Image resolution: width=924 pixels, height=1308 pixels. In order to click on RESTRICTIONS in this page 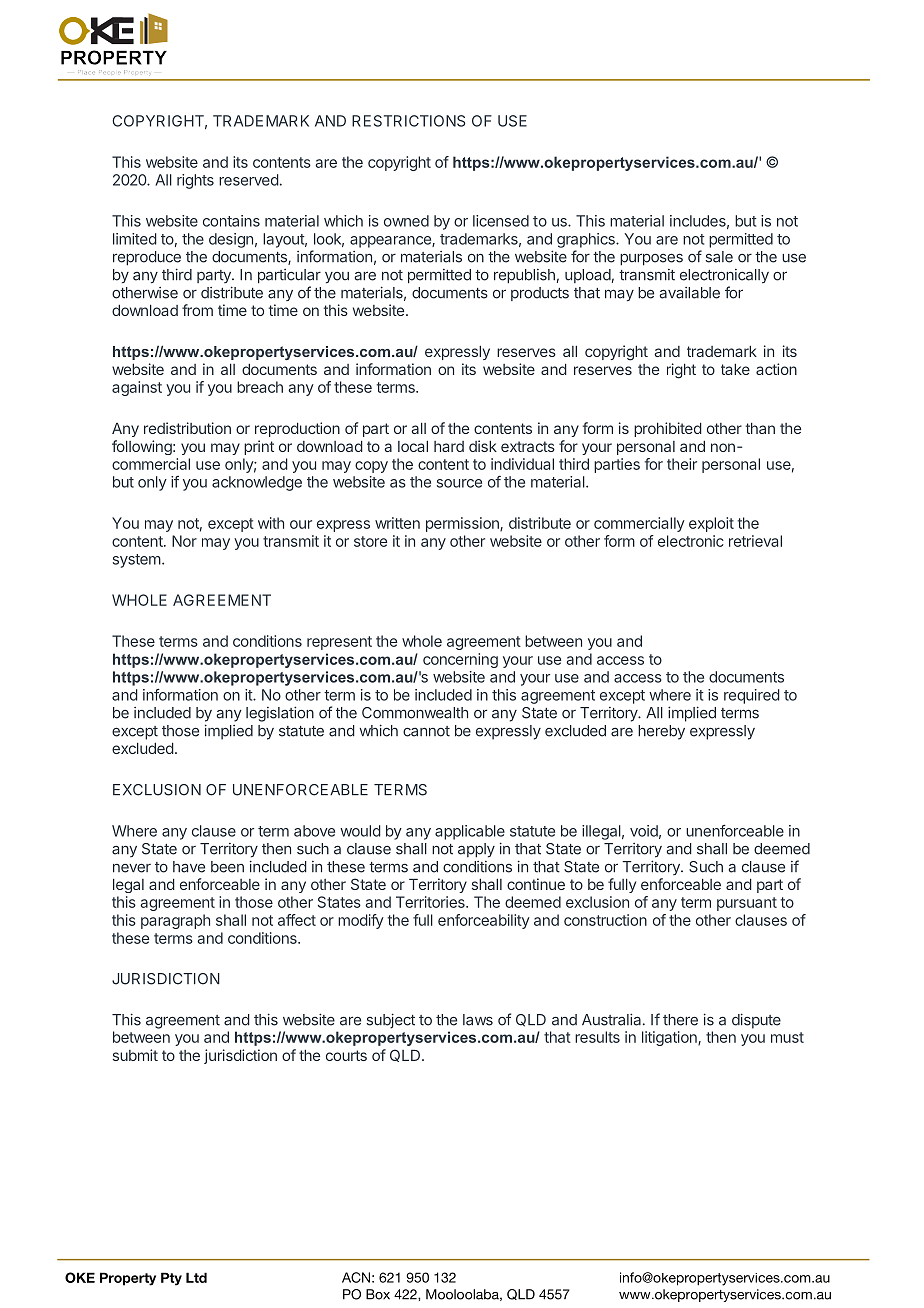, I will do `click(408, 121)`.
